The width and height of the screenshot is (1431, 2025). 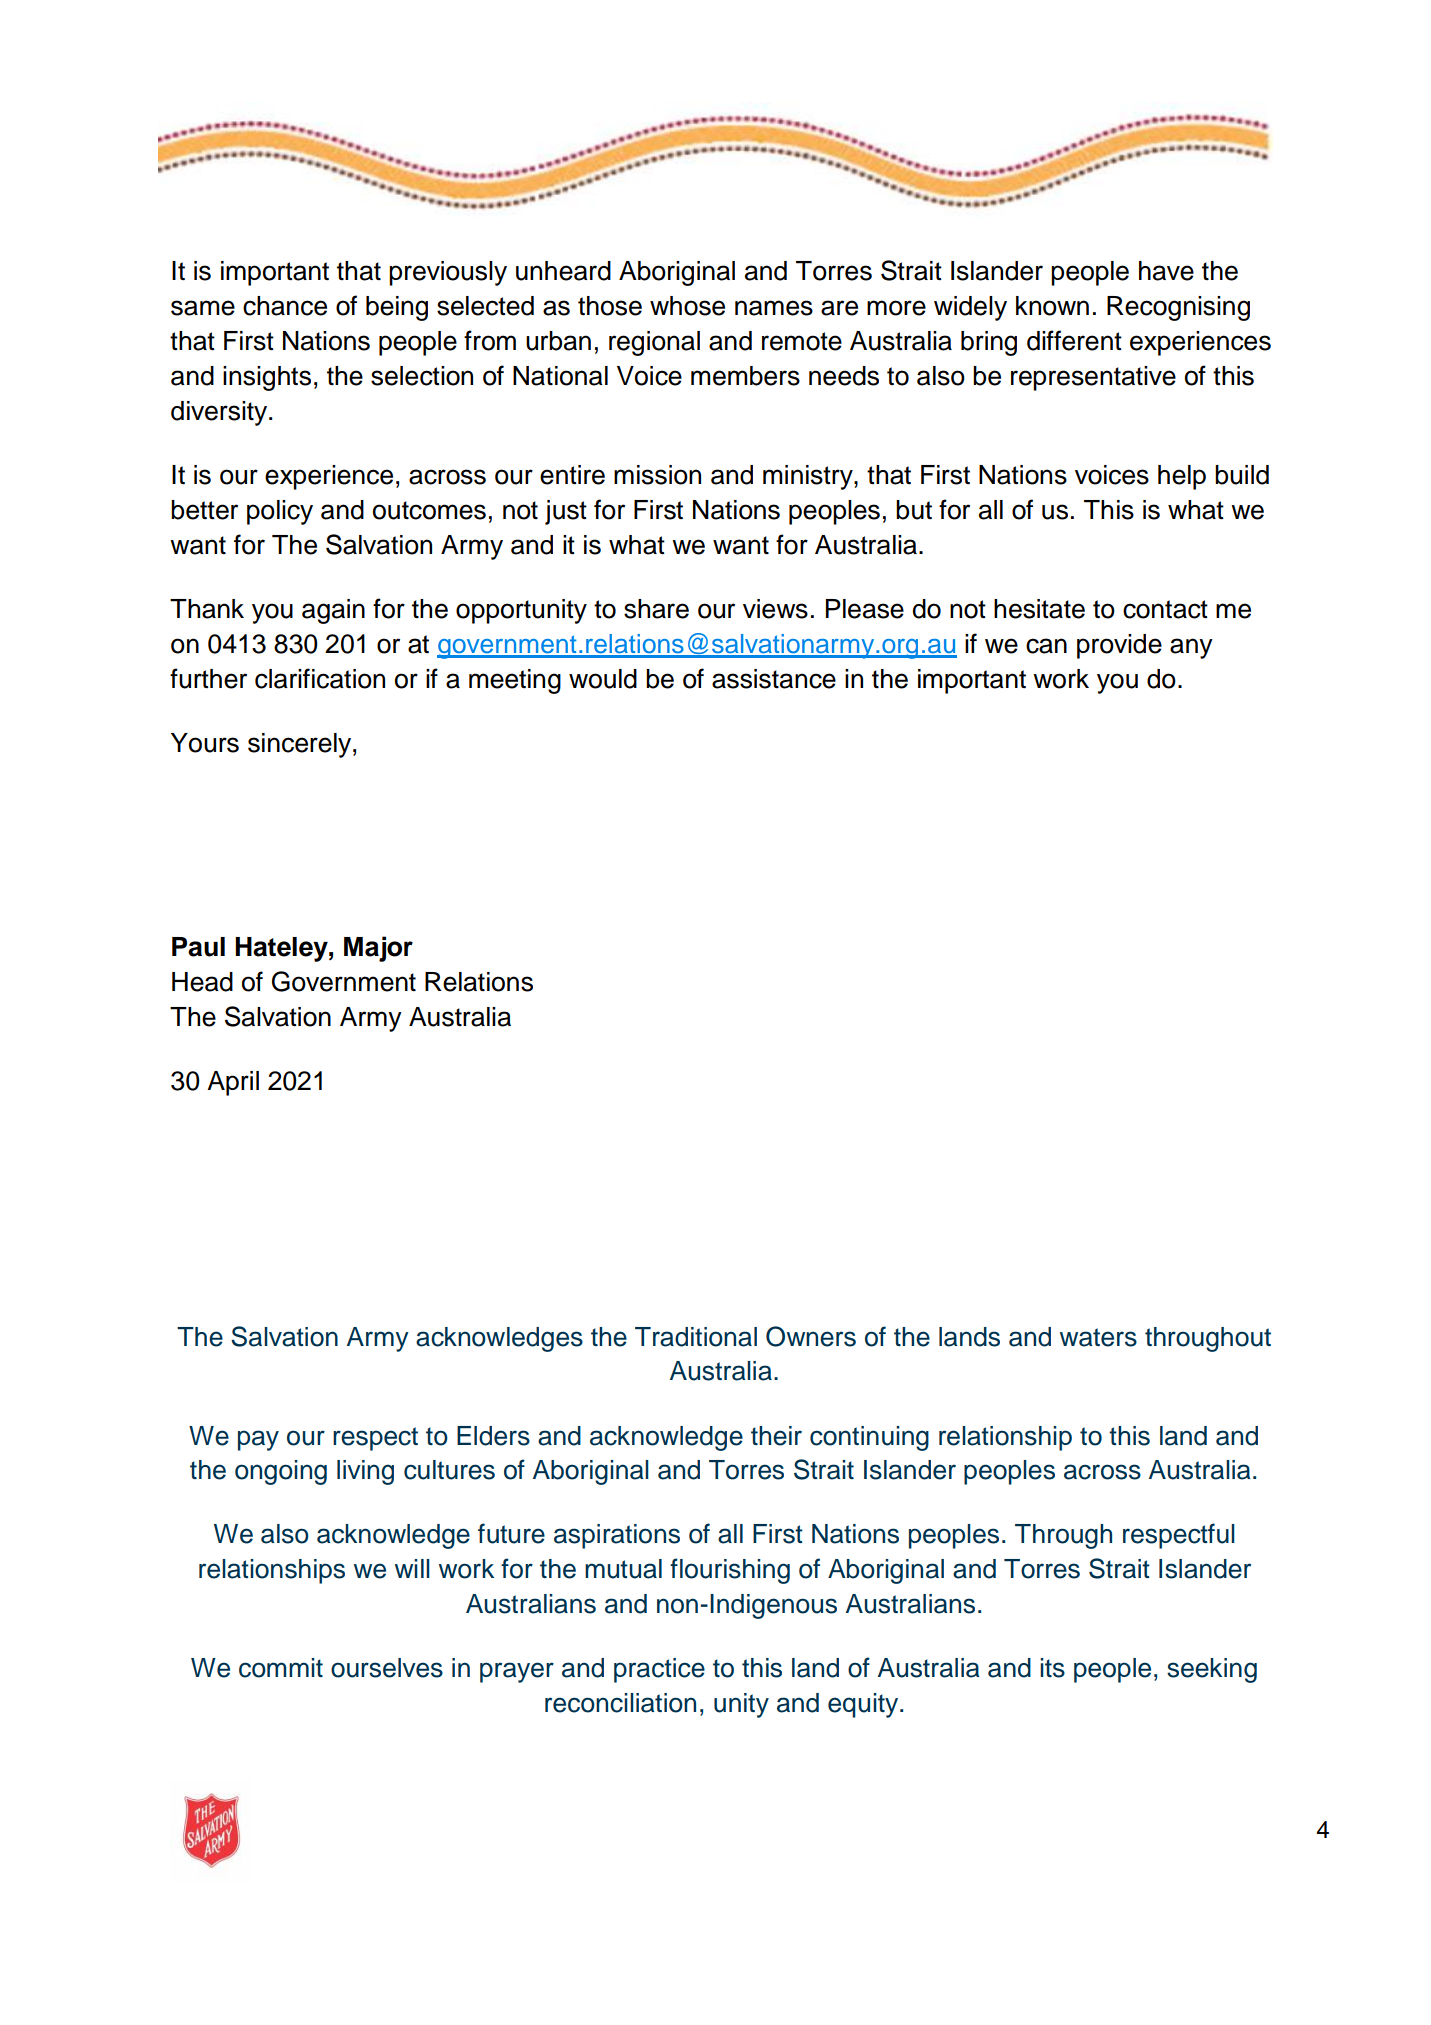 What do you see at coordinates (774, 679) in the screenshot?
I see `assistance` at bounding box center [774, 679].
